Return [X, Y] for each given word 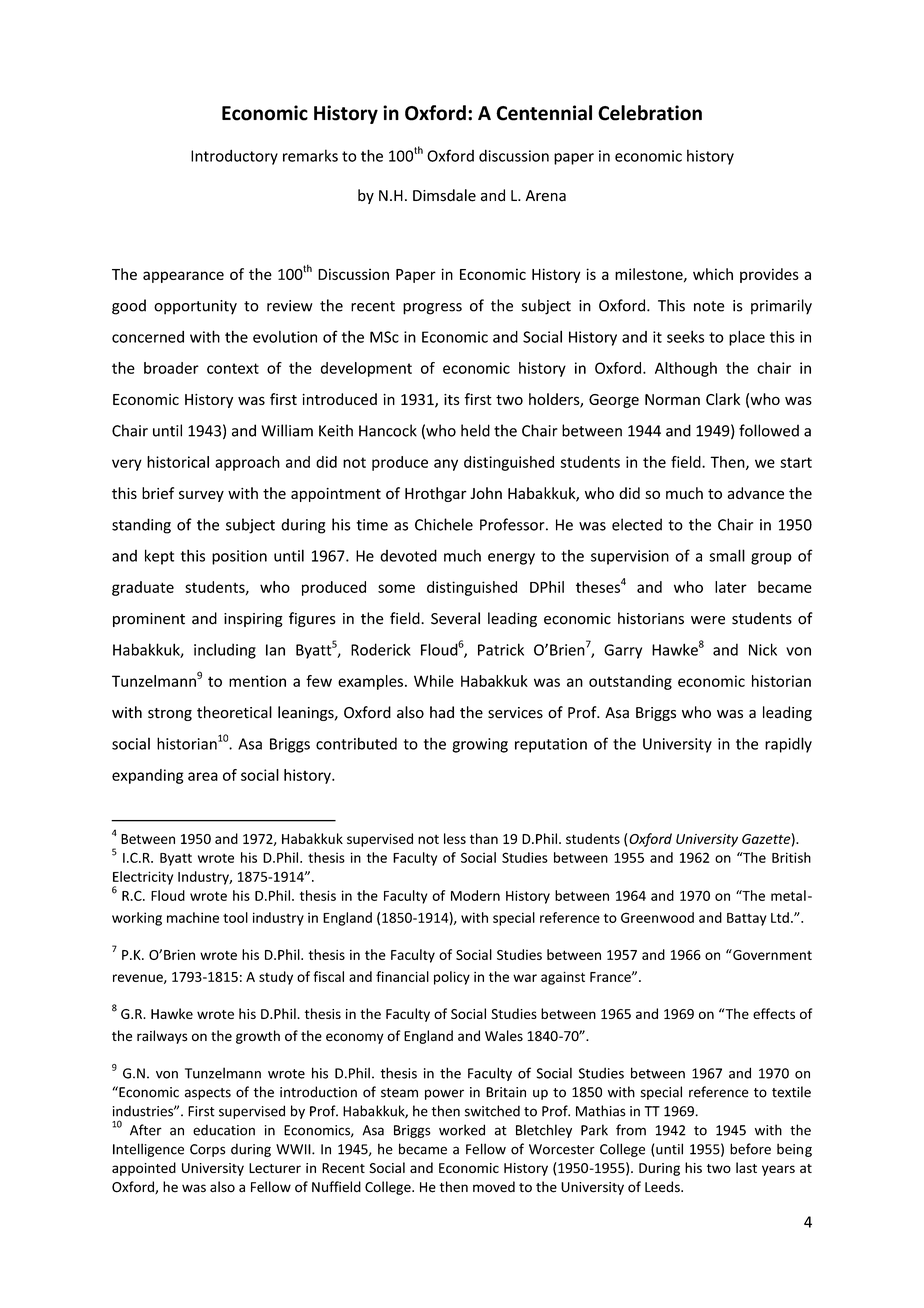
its [452, 399]
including [225, 651]
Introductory [234, 157]
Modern [475, 895]
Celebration [650, 113]
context [233, 368]
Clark [723, 399]
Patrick [501, 649]
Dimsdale [444, 195]
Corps [207, 1150]
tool [235, 917]
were [708, 620]
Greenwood [657, 917]
